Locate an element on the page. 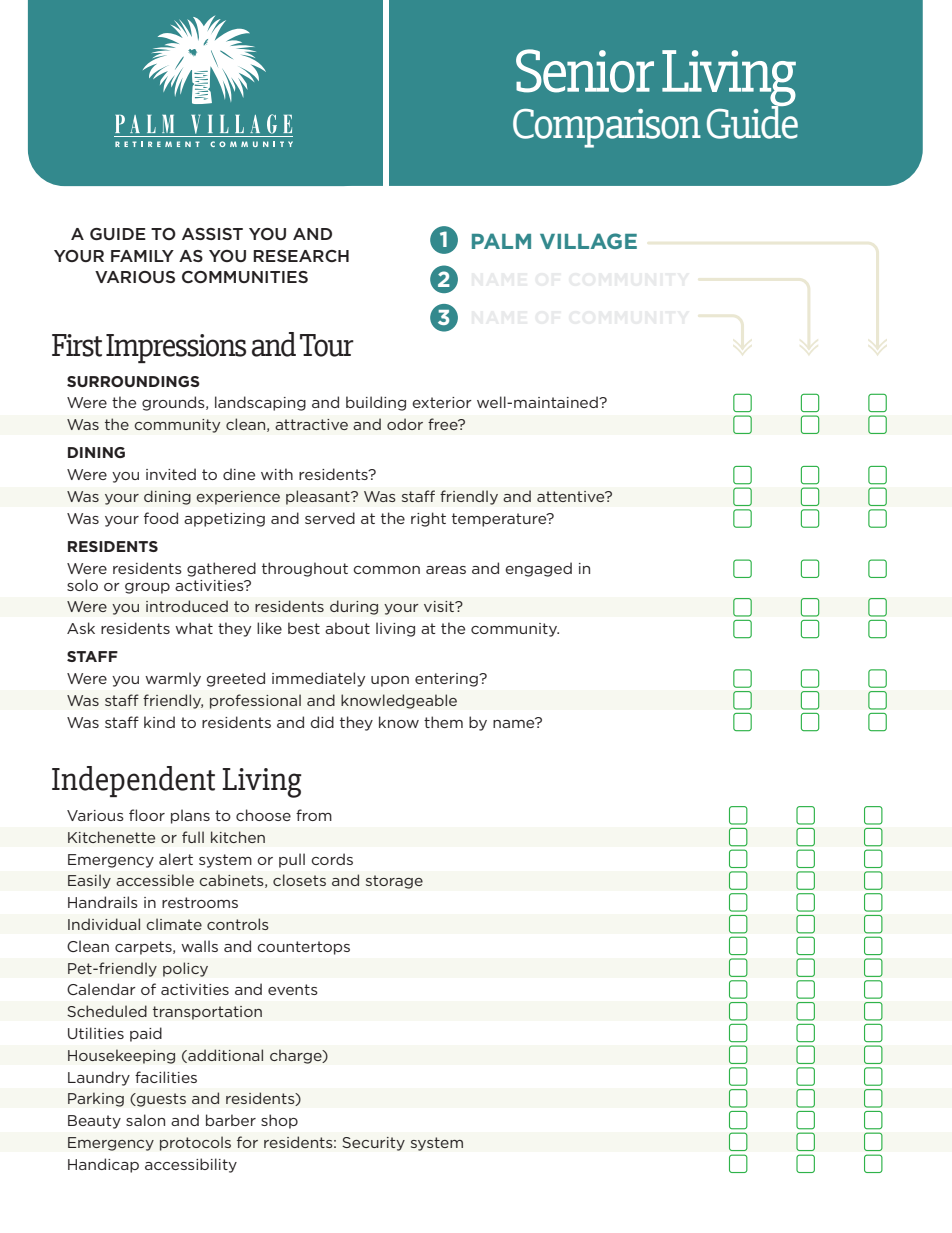 The image size is (952, 1233). storage is located at coordinates (394, 882).
